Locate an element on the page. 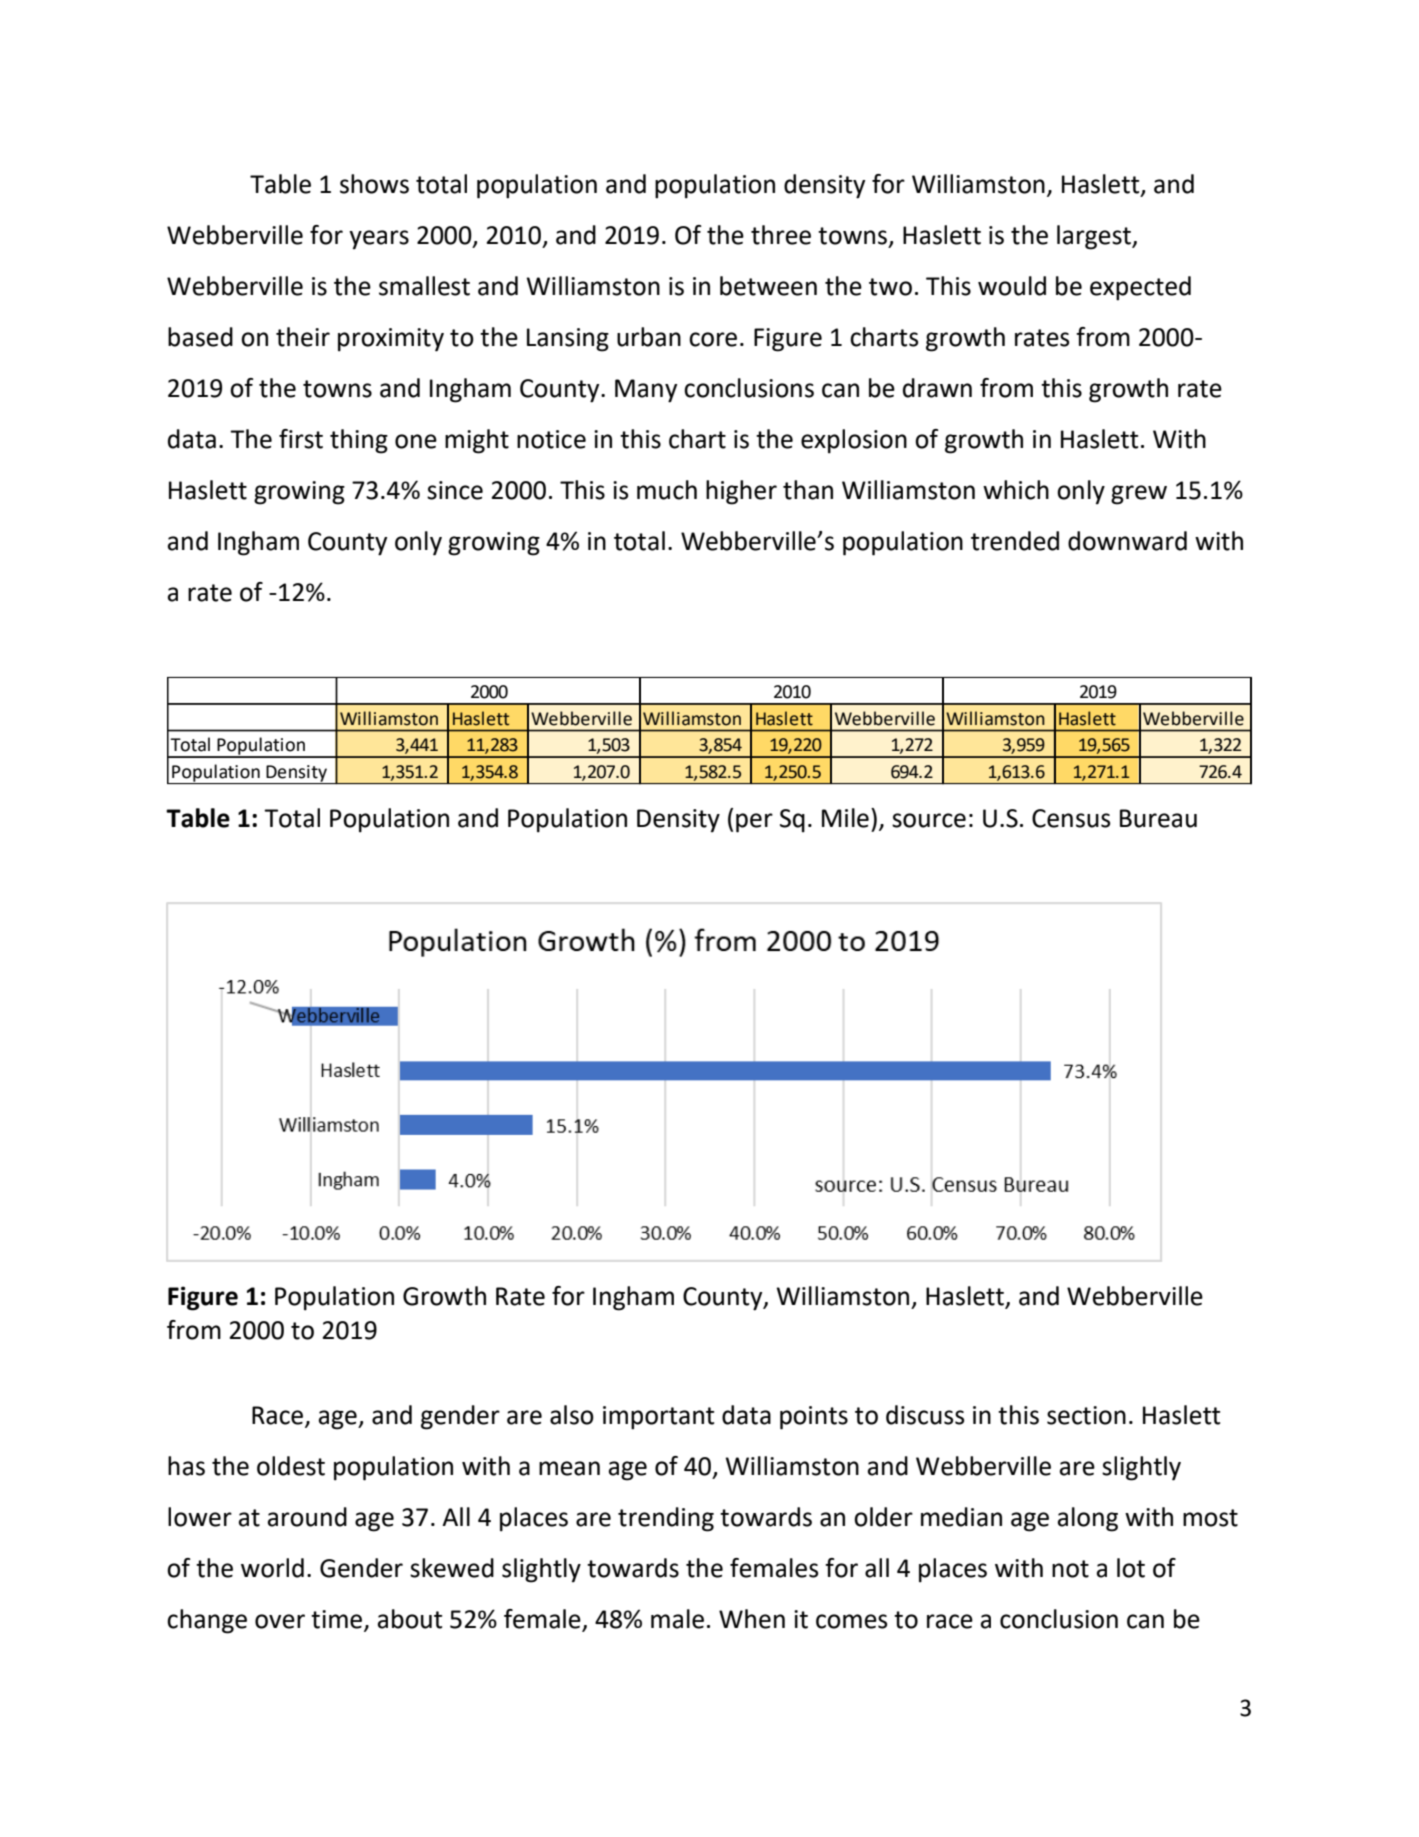 The height and width of the image is (1837, 1419). section is located at coordinates (1086, 1415).
